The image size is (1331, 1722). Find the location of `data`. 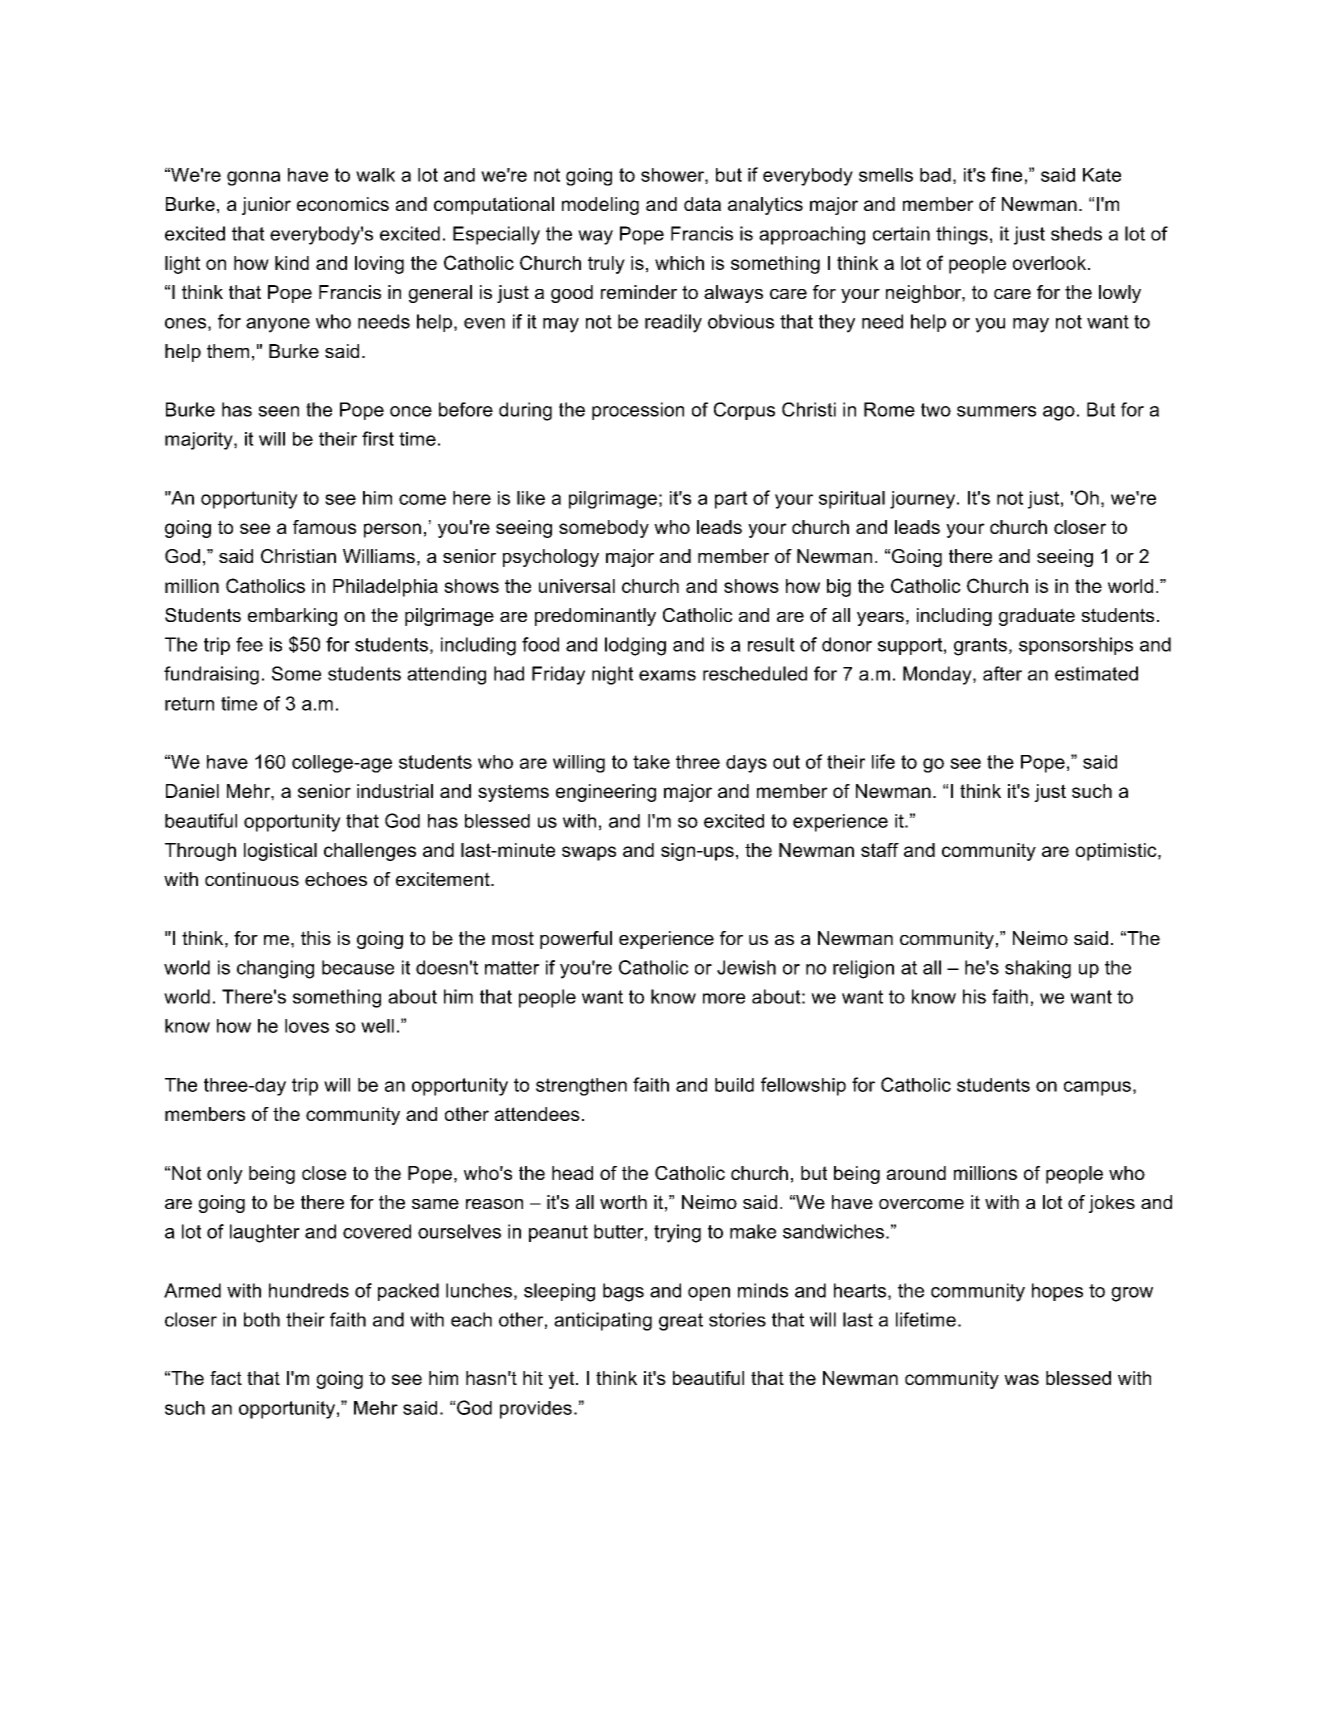

data is located at coordinates (702, 204).
